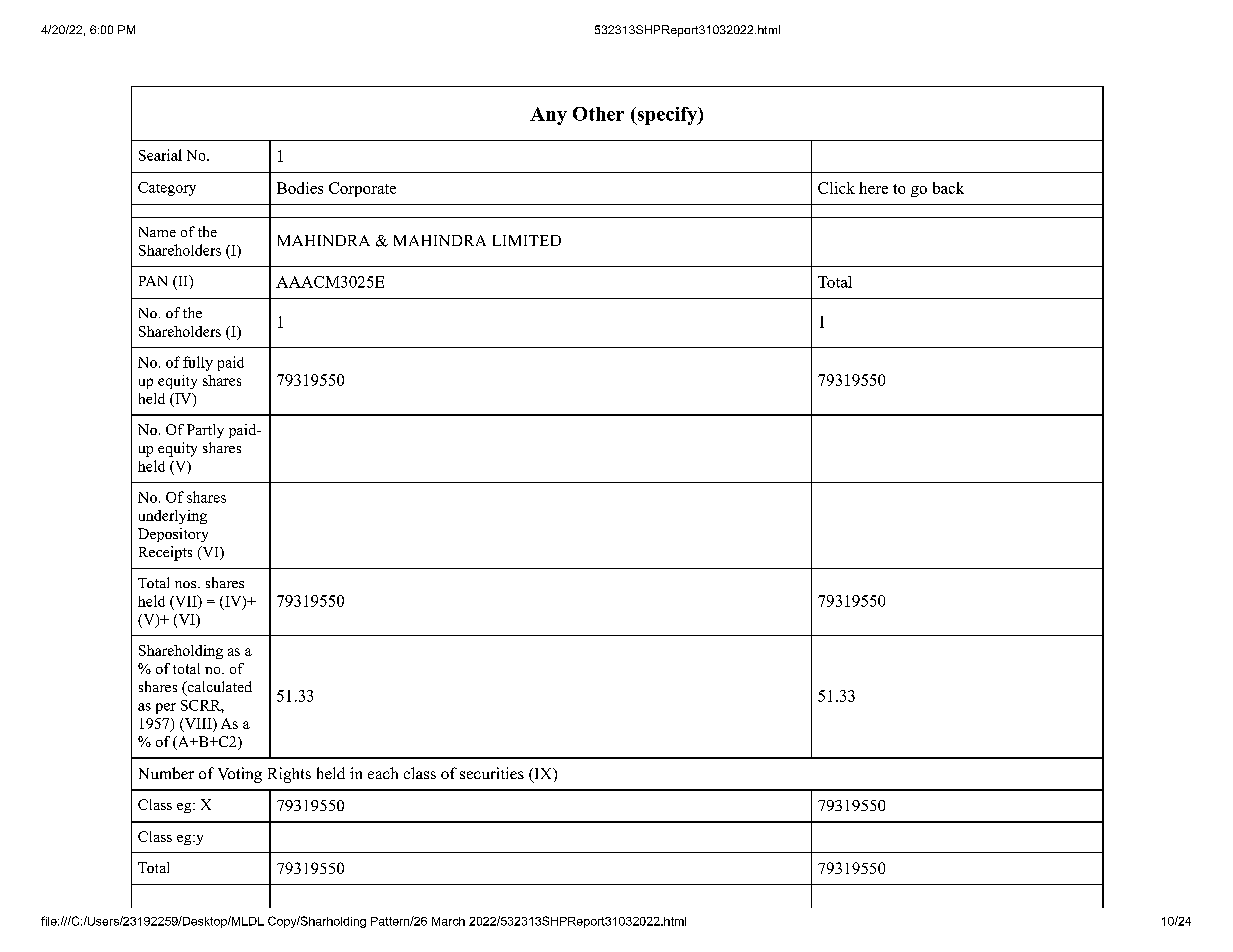  Describe the element at coordinates (836, 188) in the document. I see `Click` at that location.
